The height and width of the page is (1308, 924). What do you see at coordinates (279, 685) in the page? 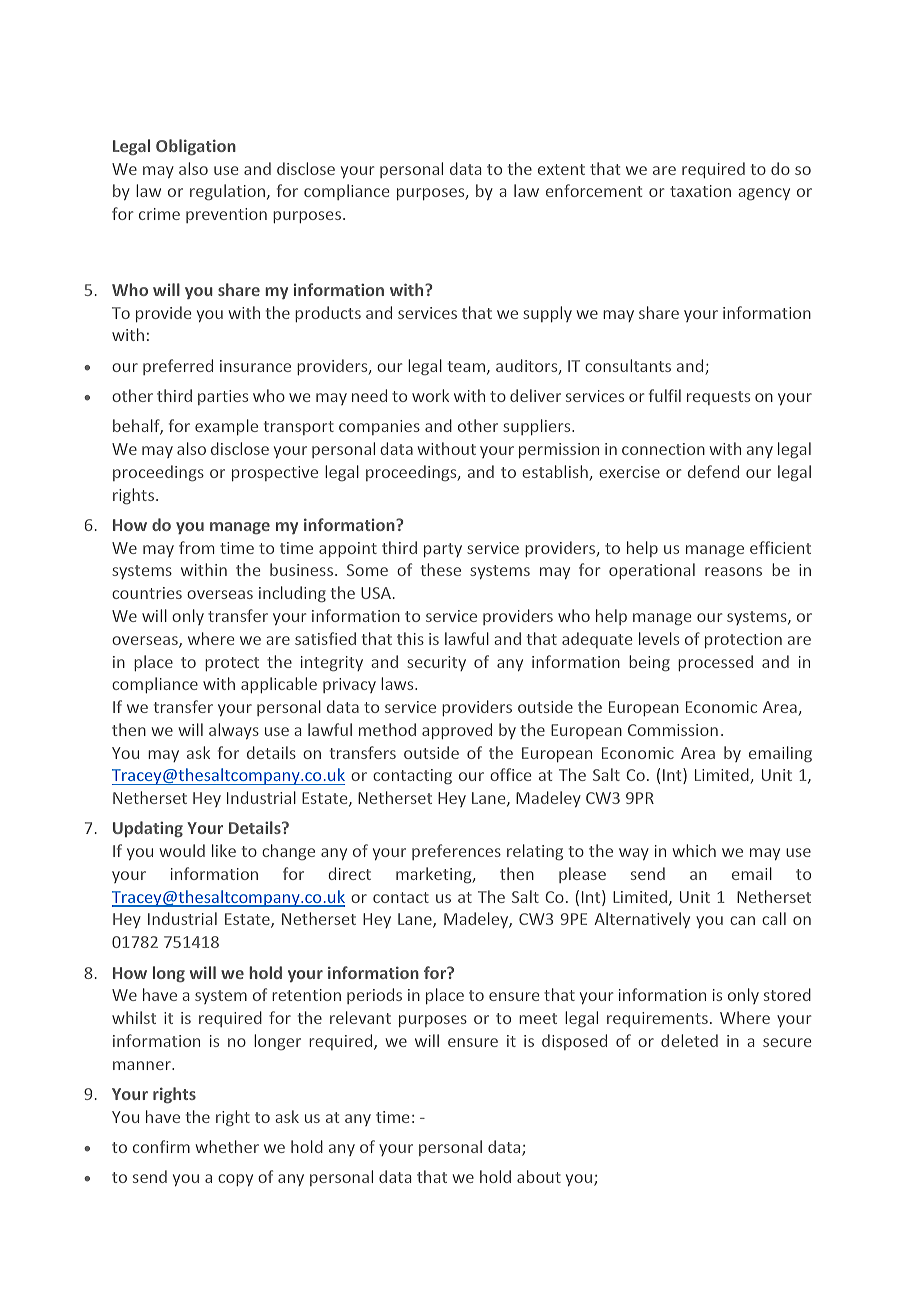
I see `applicable` at bounding box center [279, 685].
